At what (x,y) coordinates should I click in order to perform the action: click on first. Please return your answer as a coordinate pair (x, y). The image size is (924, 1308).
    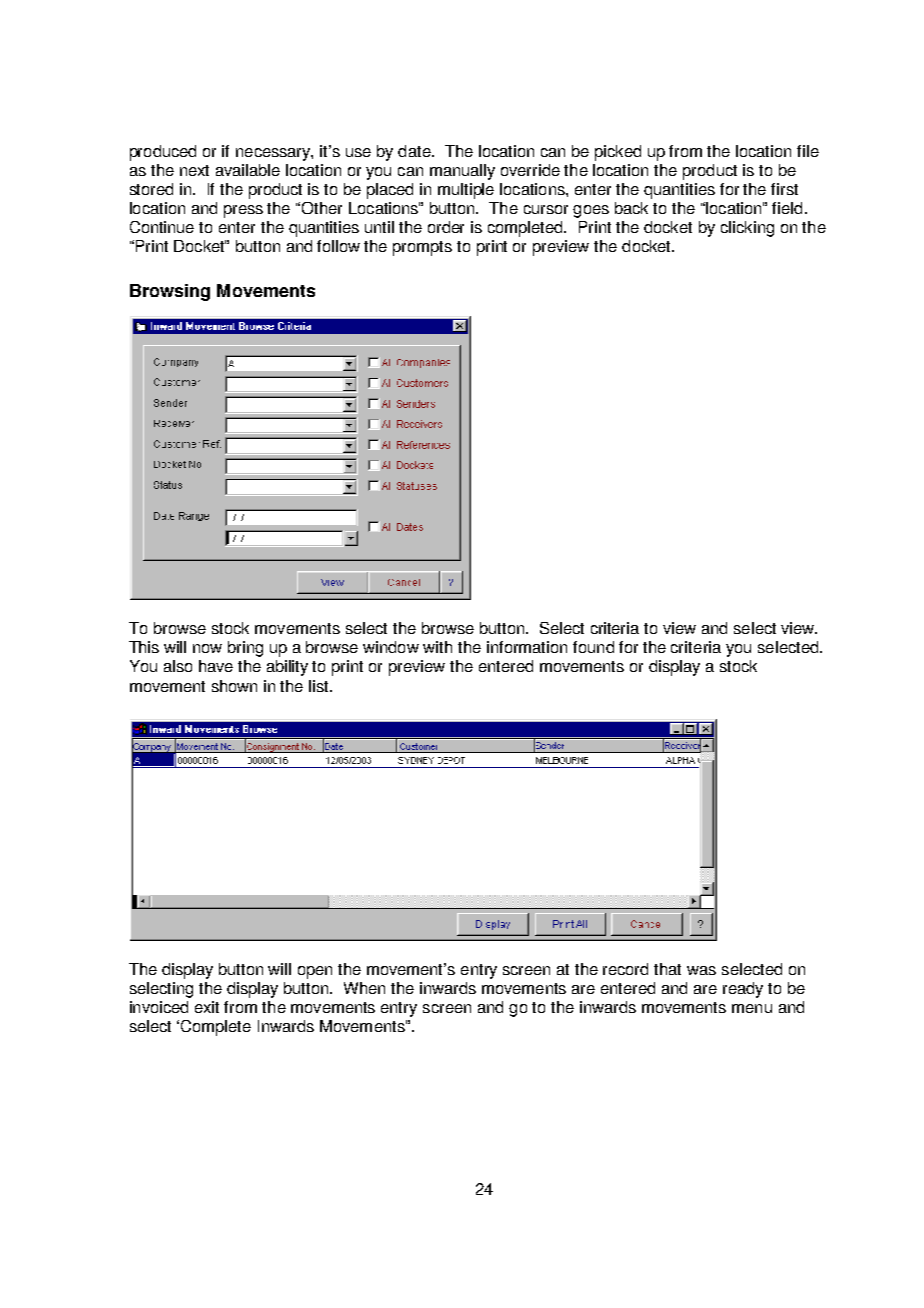
    Looking at the image, I should click on (784, 189).
